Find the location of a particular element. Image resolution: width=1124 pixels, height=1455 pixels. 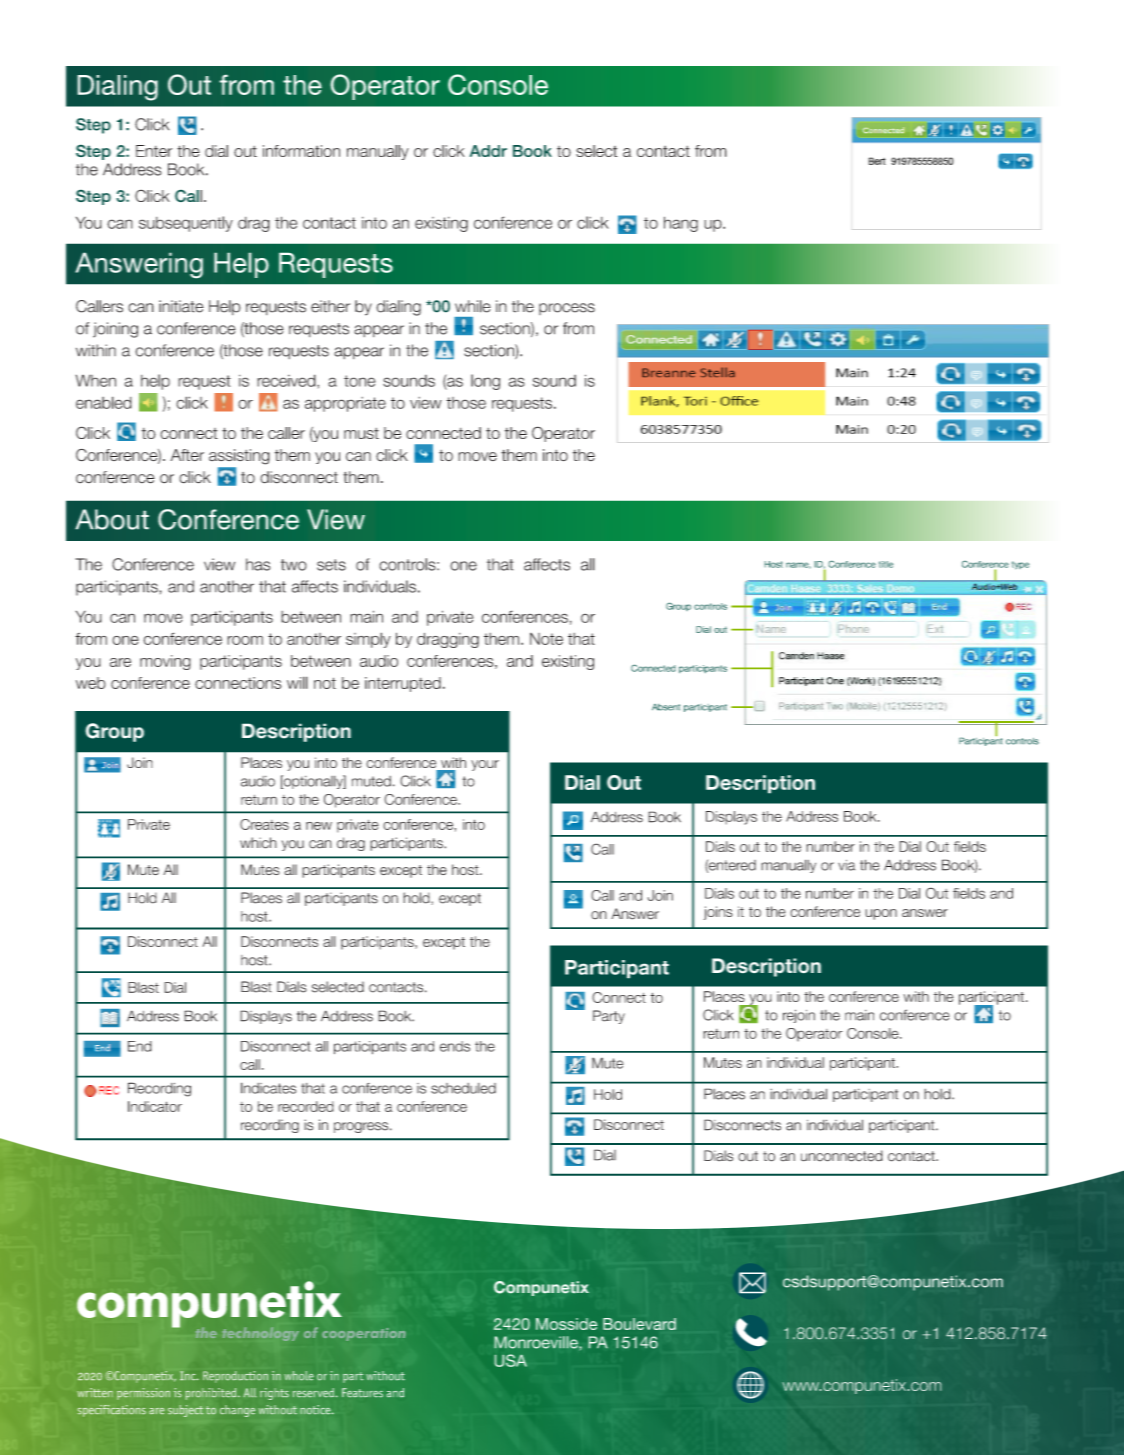

Inc is located at coordinates (189, 1375).
